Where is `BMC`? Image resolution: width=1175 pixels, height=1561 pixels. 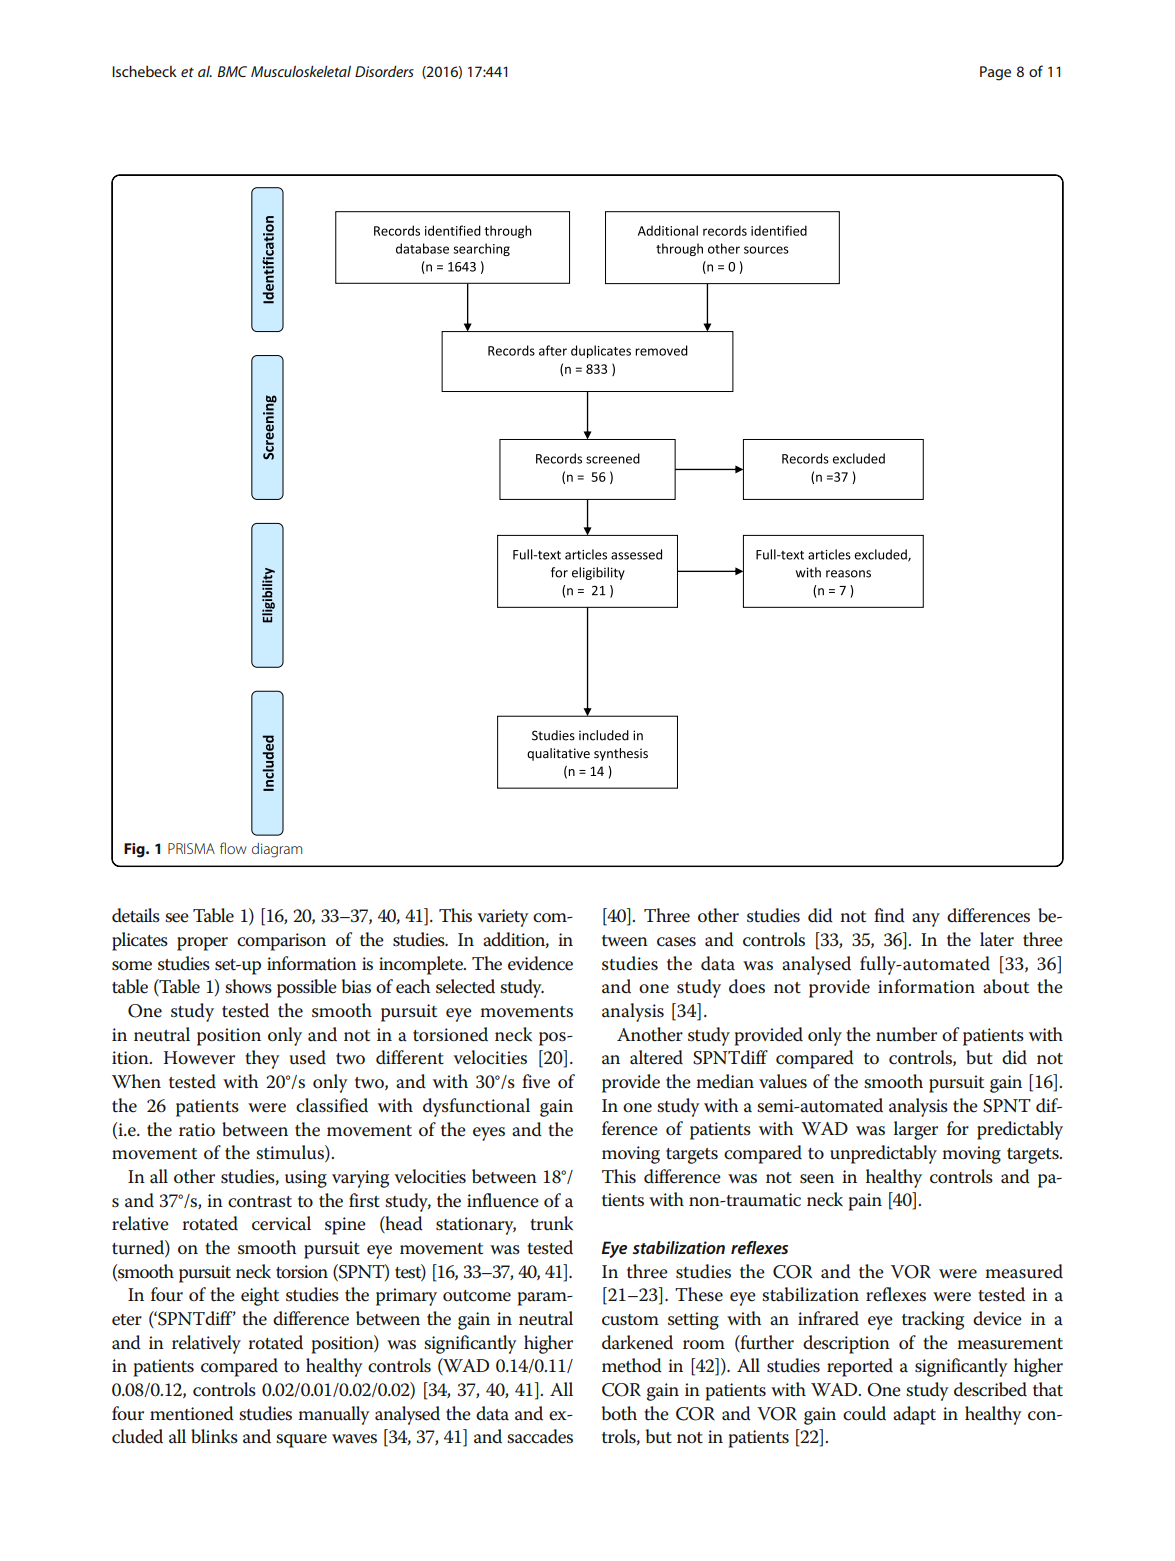
BMC is located at coordinates (232, 71).
